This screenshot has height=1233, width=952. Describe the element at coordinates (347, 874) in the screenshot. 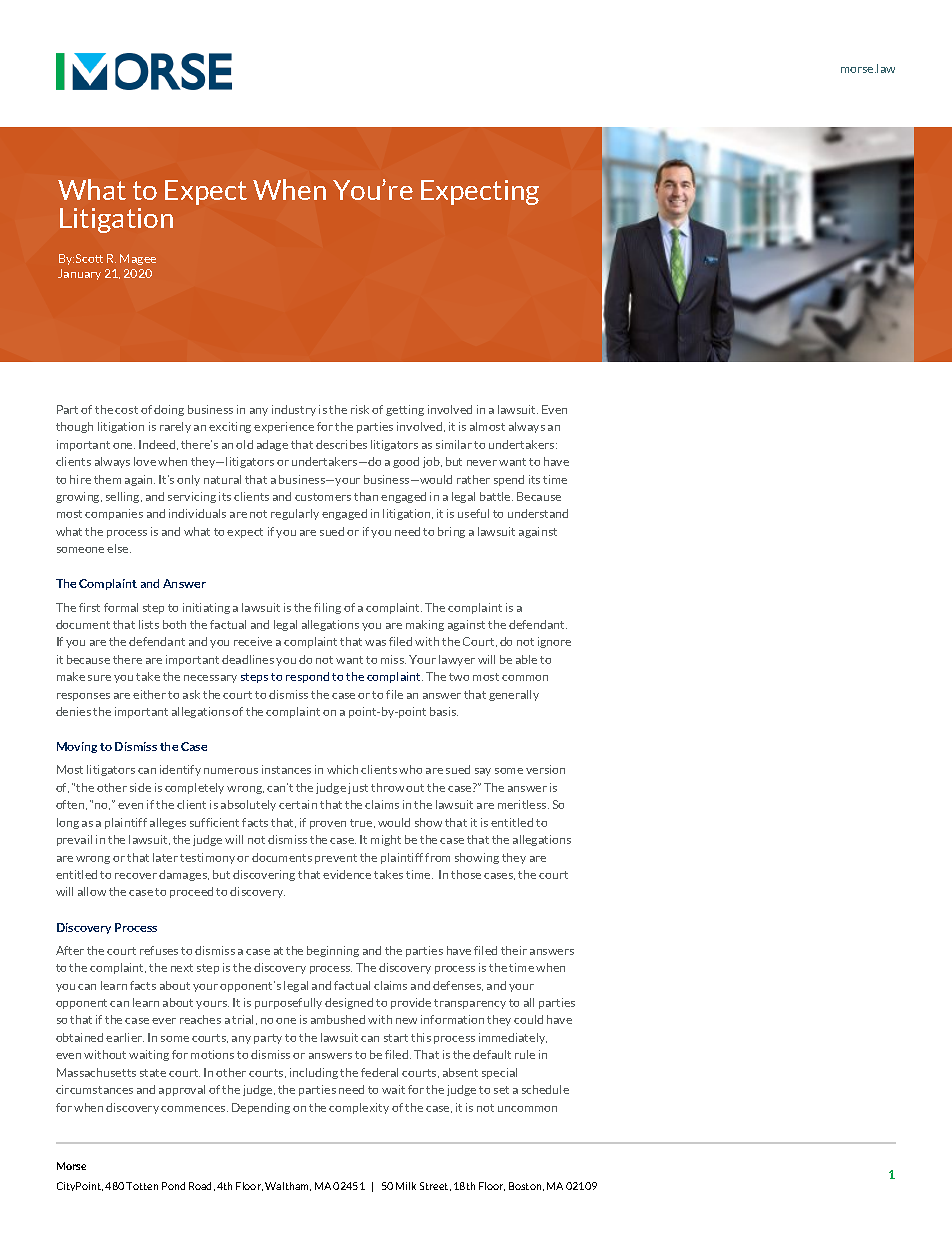

I see `evidence` at that location.
